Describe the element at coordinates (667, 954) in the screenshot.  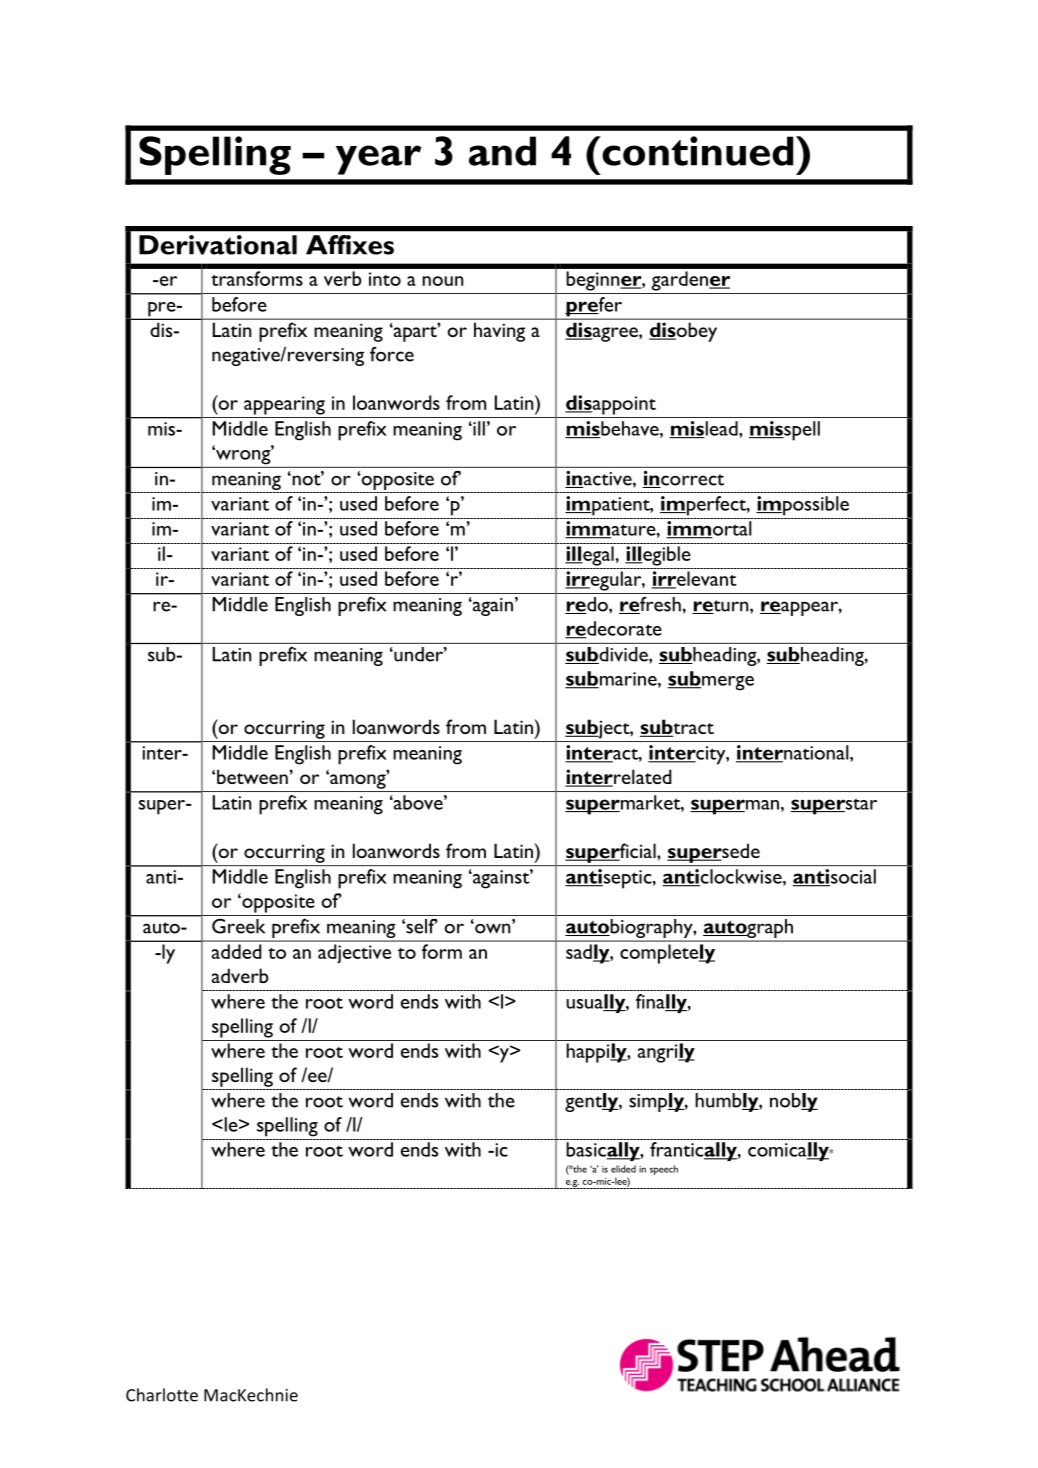
I see `completely` at that location.
